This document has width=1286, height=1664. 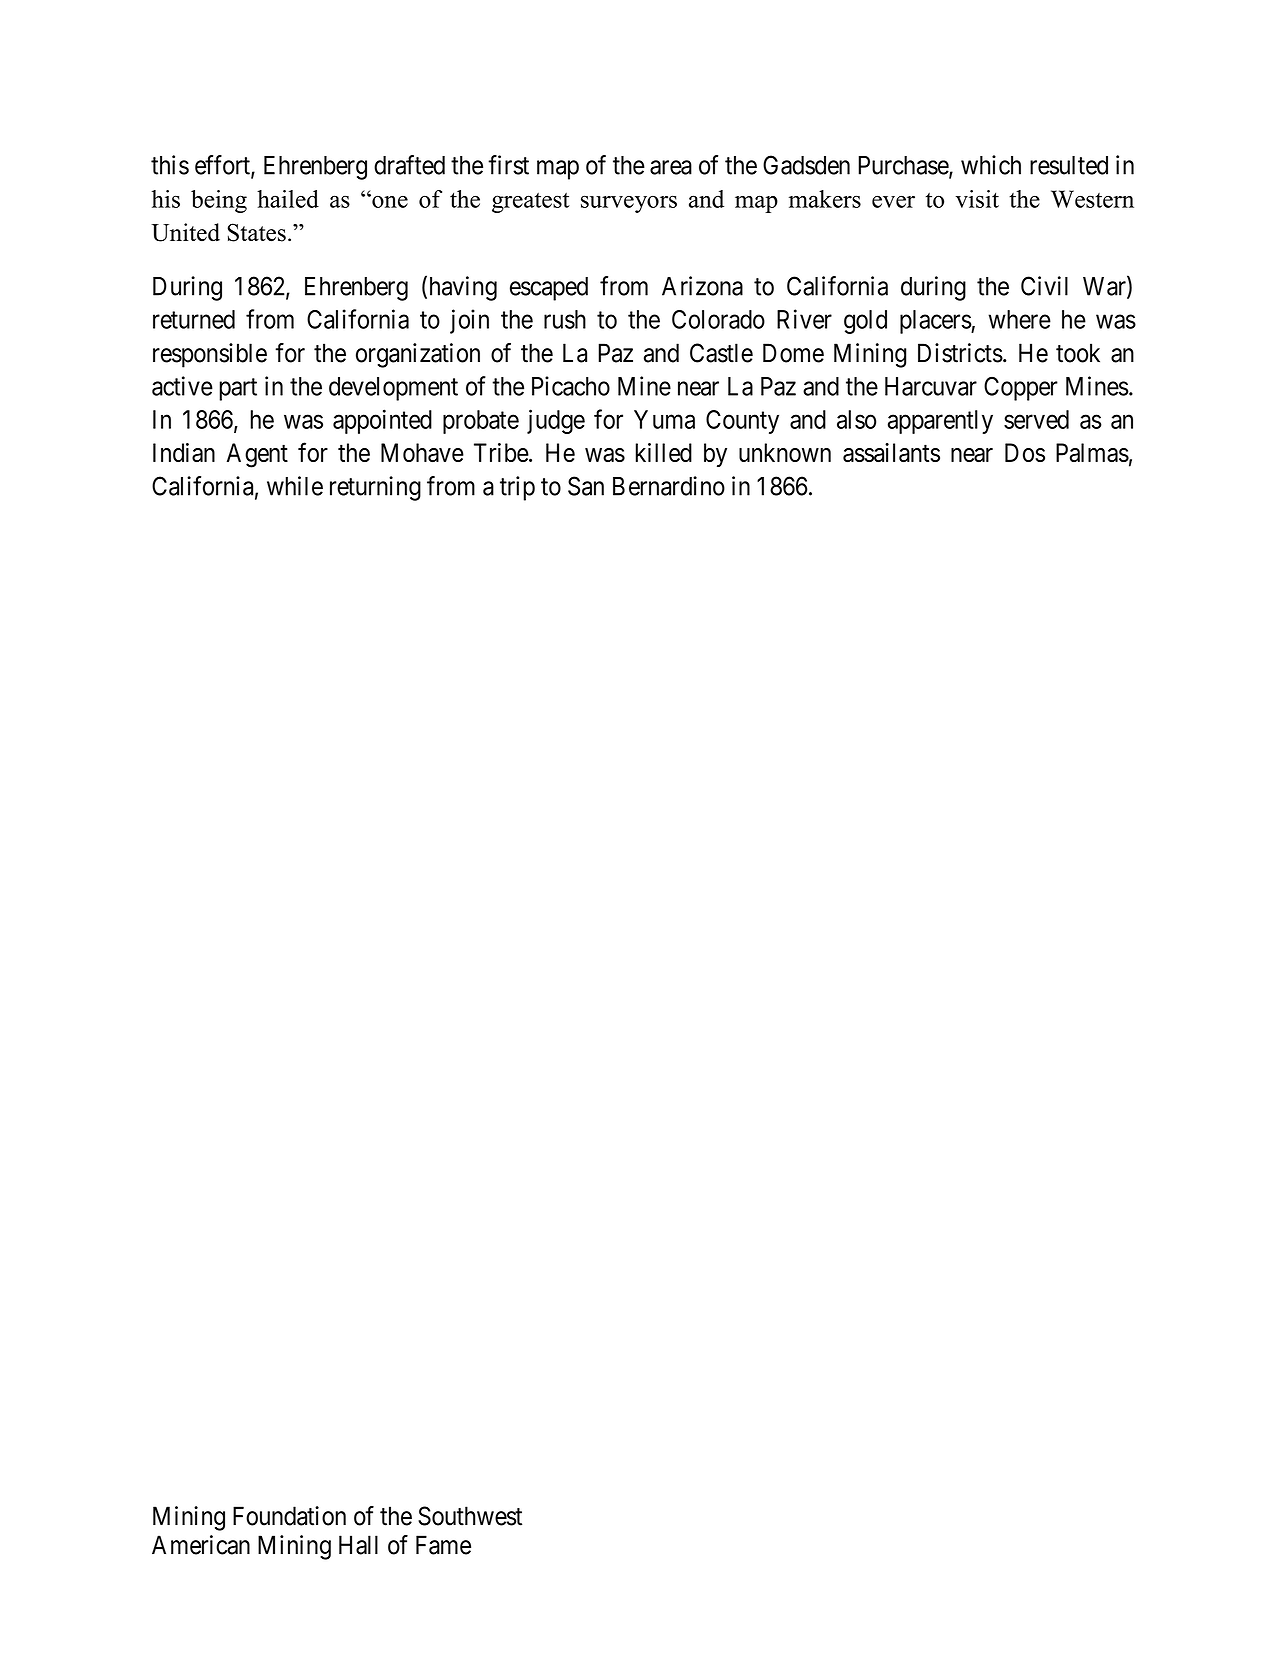 I want to click on Fame, so click(x=443, y=1545).
